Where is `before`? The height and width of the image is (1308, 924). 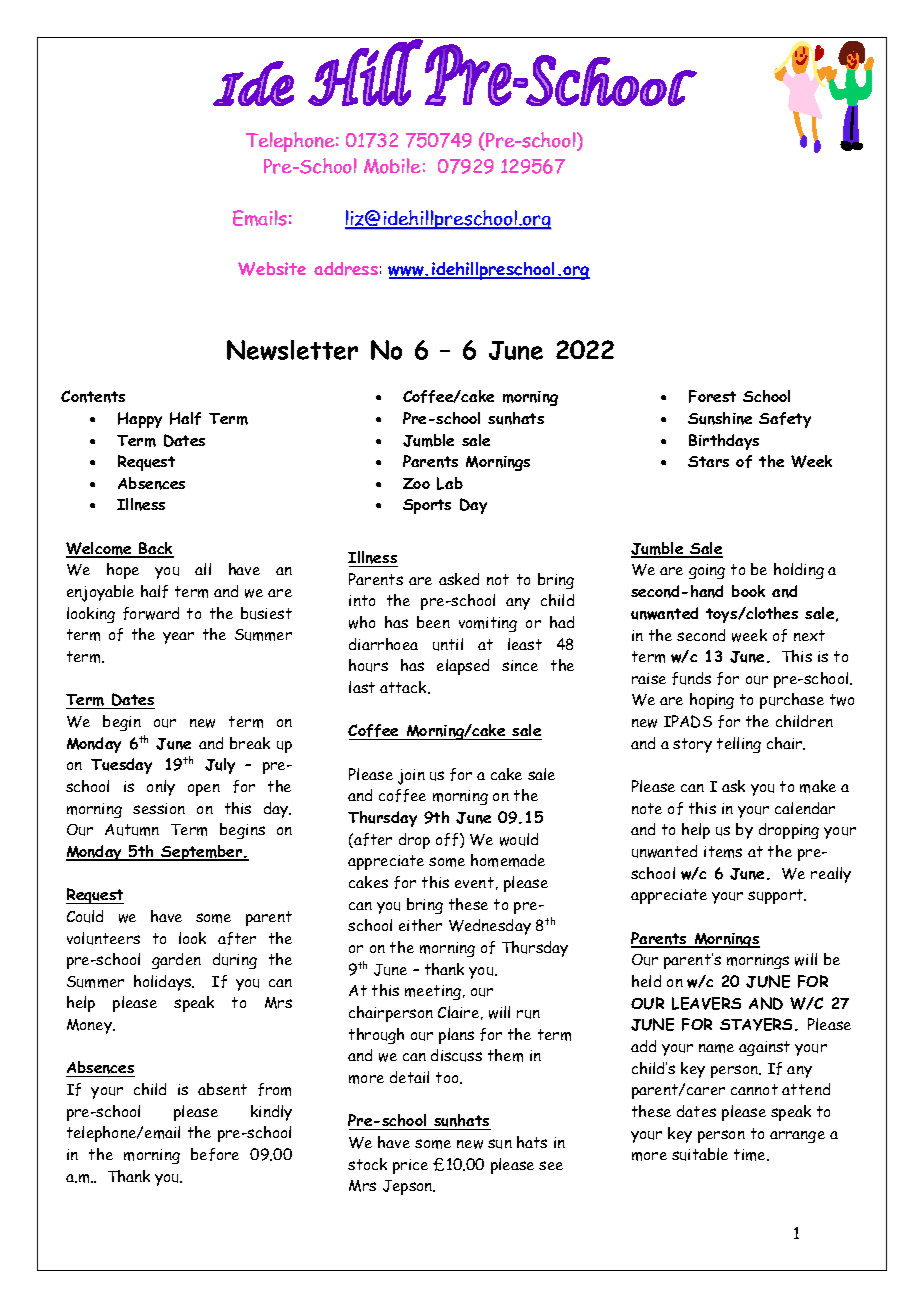 before is located at coordinates (215, 1154).
